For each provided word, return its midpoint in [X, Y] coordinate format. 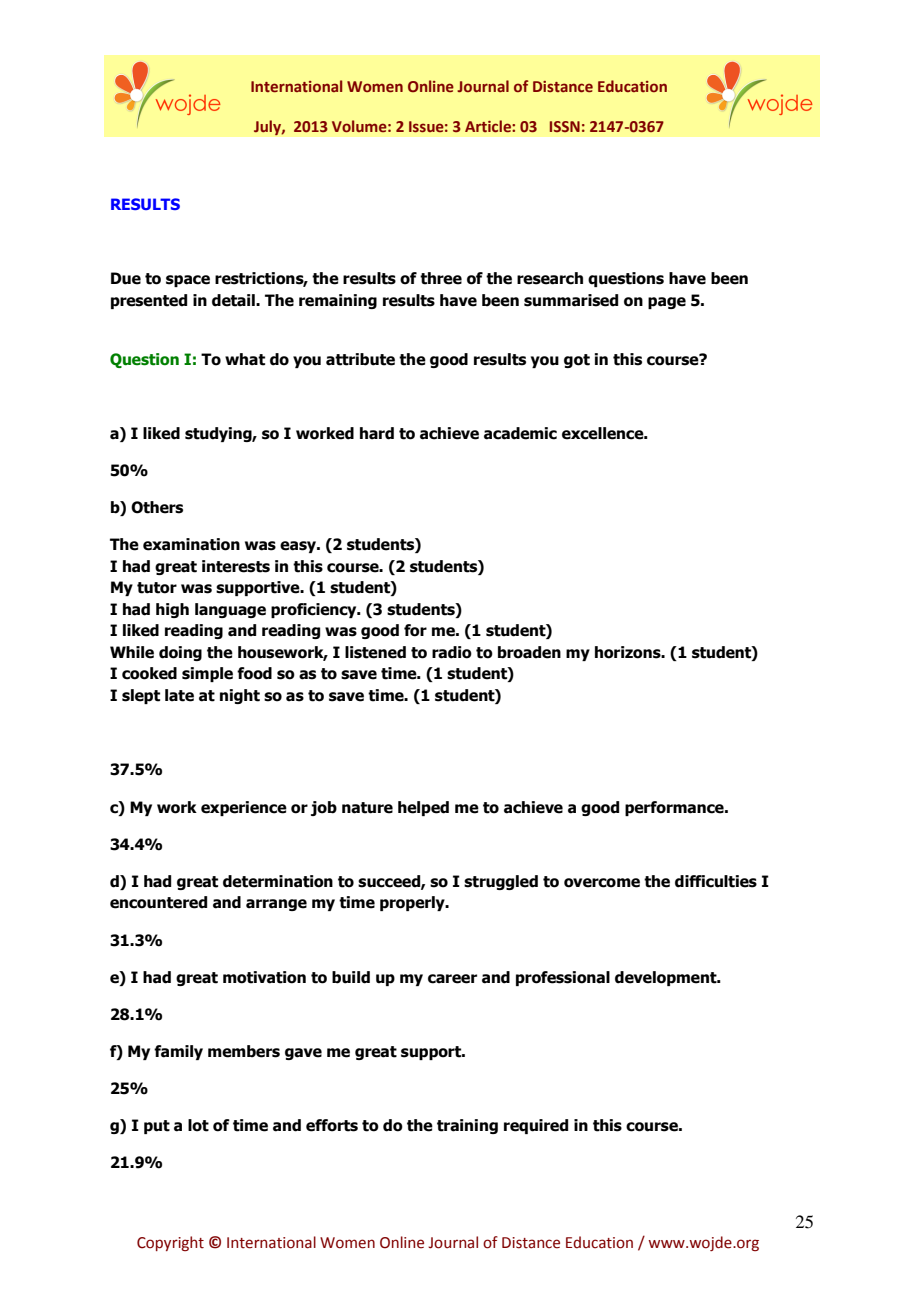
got [577, 361]
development [667, 978]
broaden [529, 652]
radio [452, 652]
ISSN [565, 126]
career [452, 979]
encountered [158, 902]
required [536, 1126]
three [441, 278]
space [188, 281]
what [245, 359]
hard [377, 433]
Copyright [170, 1243]
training [467, 1126]
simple [207, 674]
